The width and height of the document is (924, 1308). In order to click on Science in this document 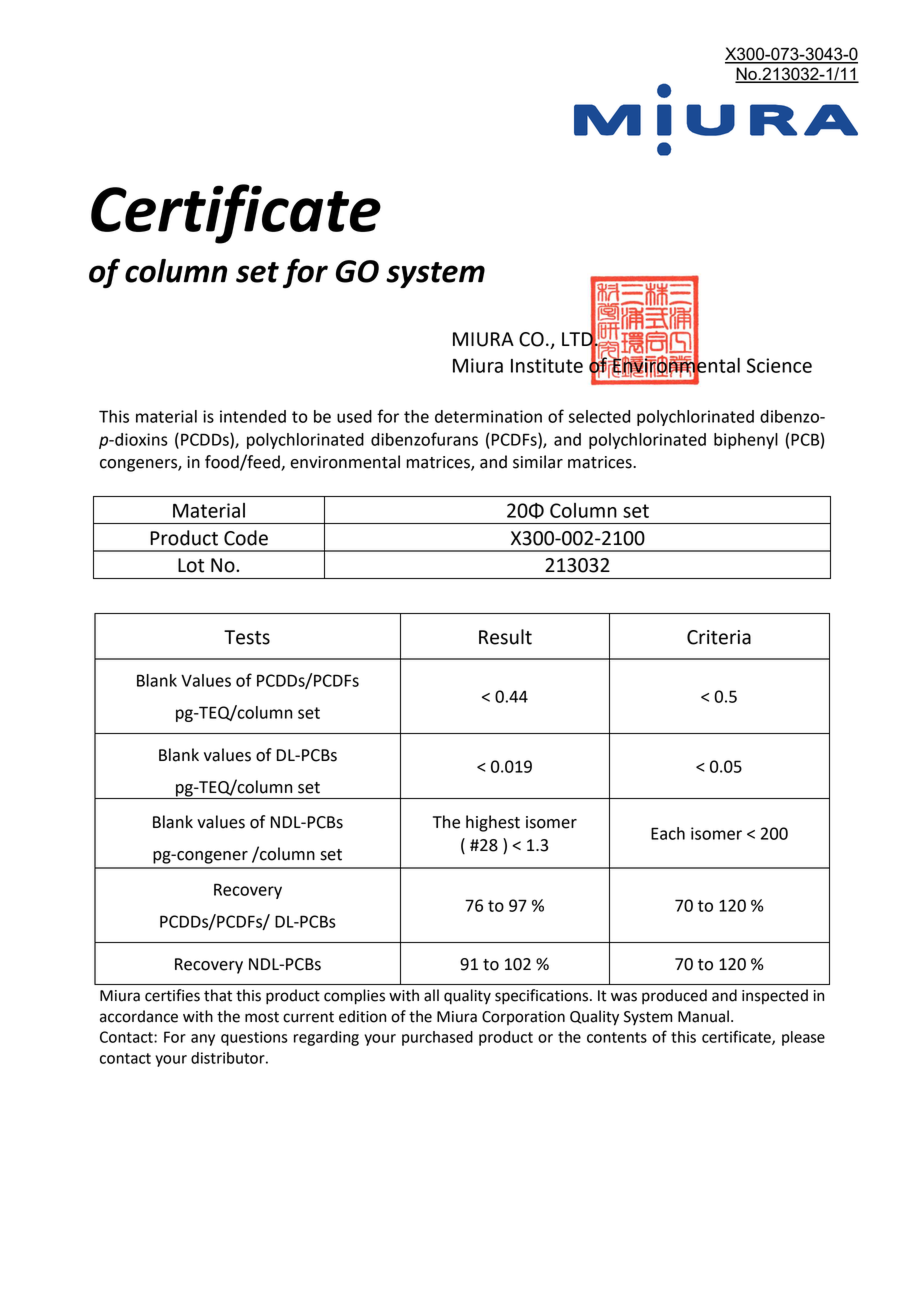, I will do `click(779, 365)`.
